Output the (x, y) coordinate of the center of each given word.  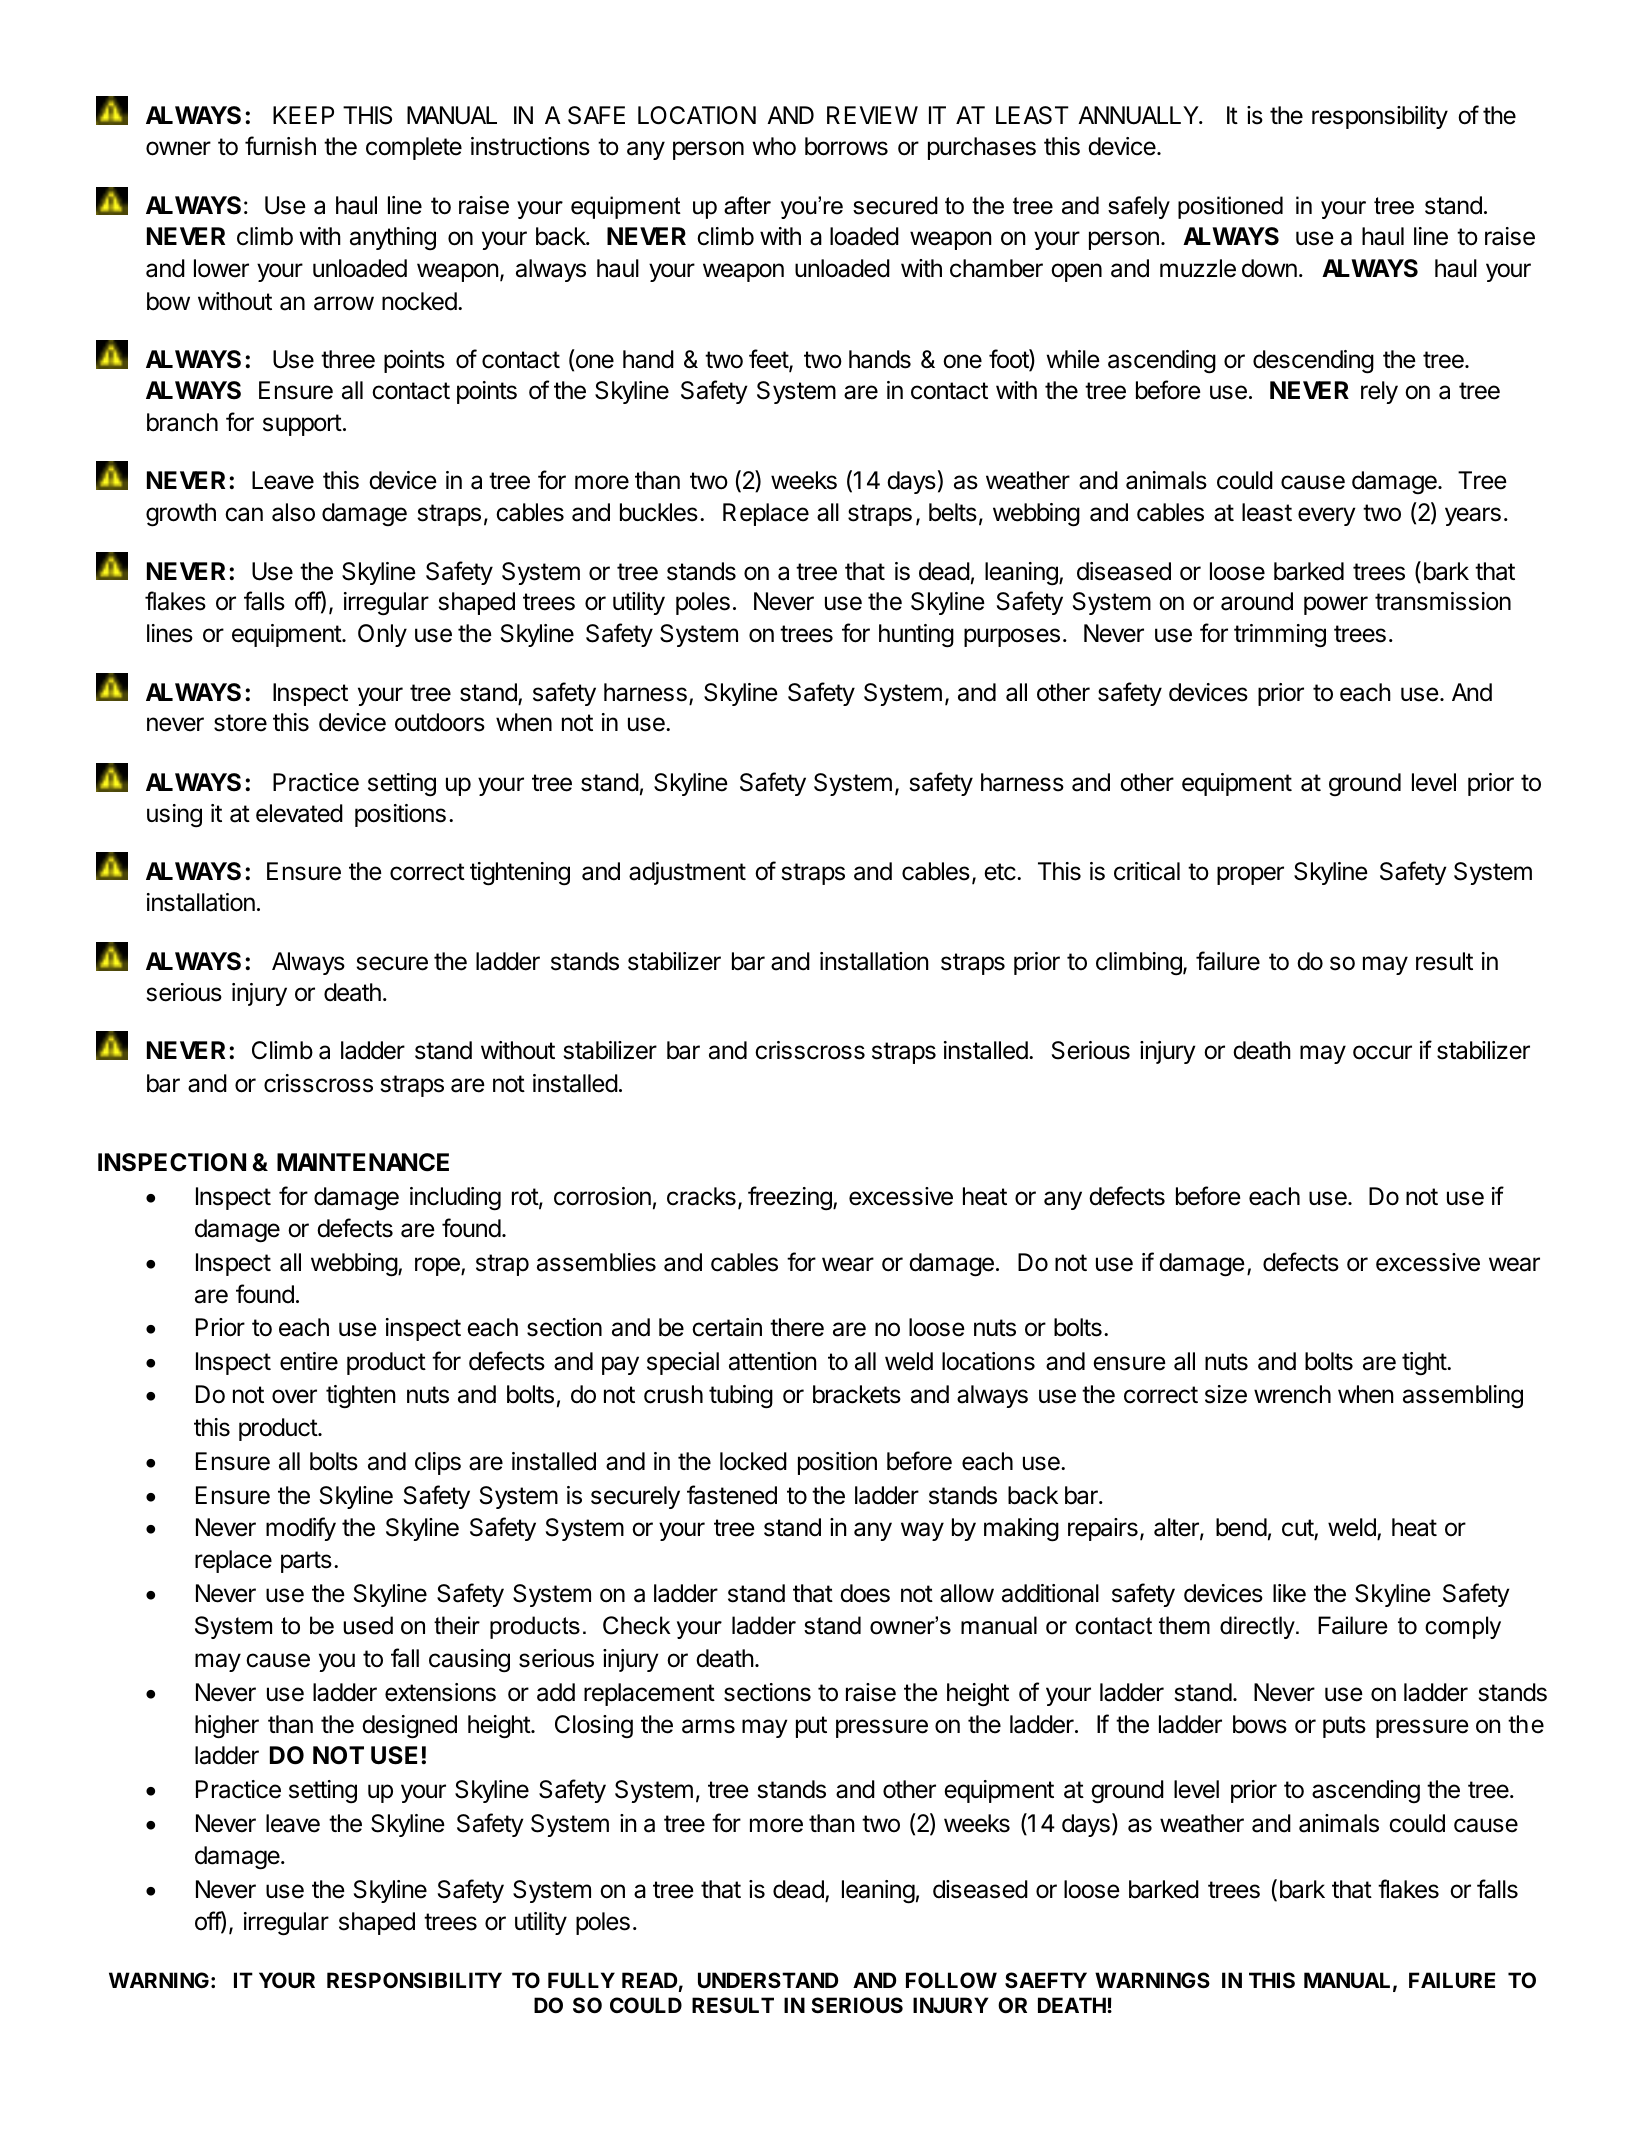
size (1226, 1394)
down (1269, 268)
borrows (846, 146)
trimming (1280, 636)
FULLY (581, 1980)
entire (309, 1361)
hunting (916, 636)
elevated (299, 813)
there (797, 1327)
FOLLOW (951, 1980)
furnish (280, 146)
